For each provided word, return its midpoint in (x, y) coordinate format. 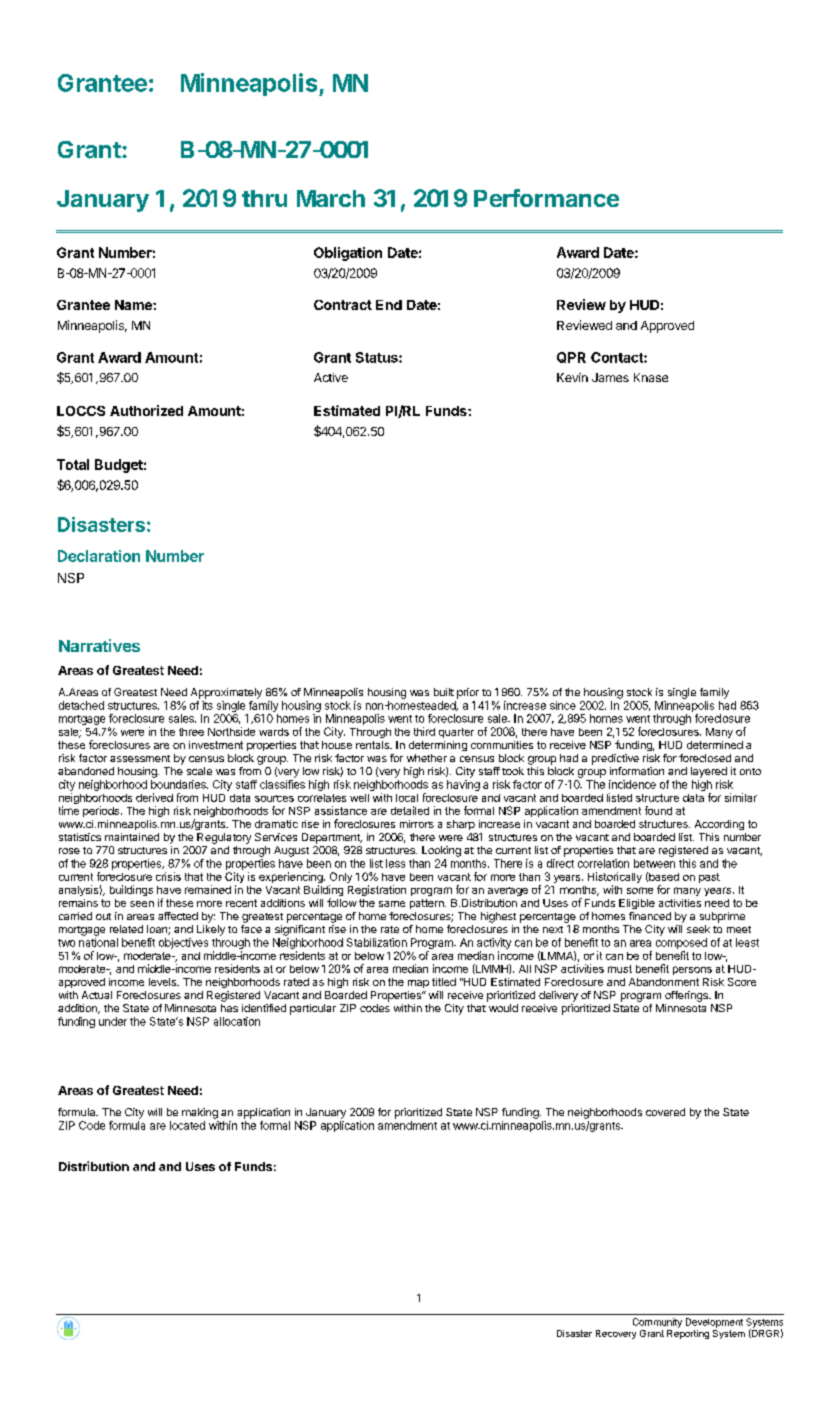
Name (134, 305)
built (444, 692)
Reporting (688, 1333)
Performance (546, 198)
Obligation (348, 254)
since (563, 705)
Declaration (99, 556)
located (187, 1125)
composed (681, 943)
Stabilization (377, 942)
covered (665, 1112)
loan (158, 930)
